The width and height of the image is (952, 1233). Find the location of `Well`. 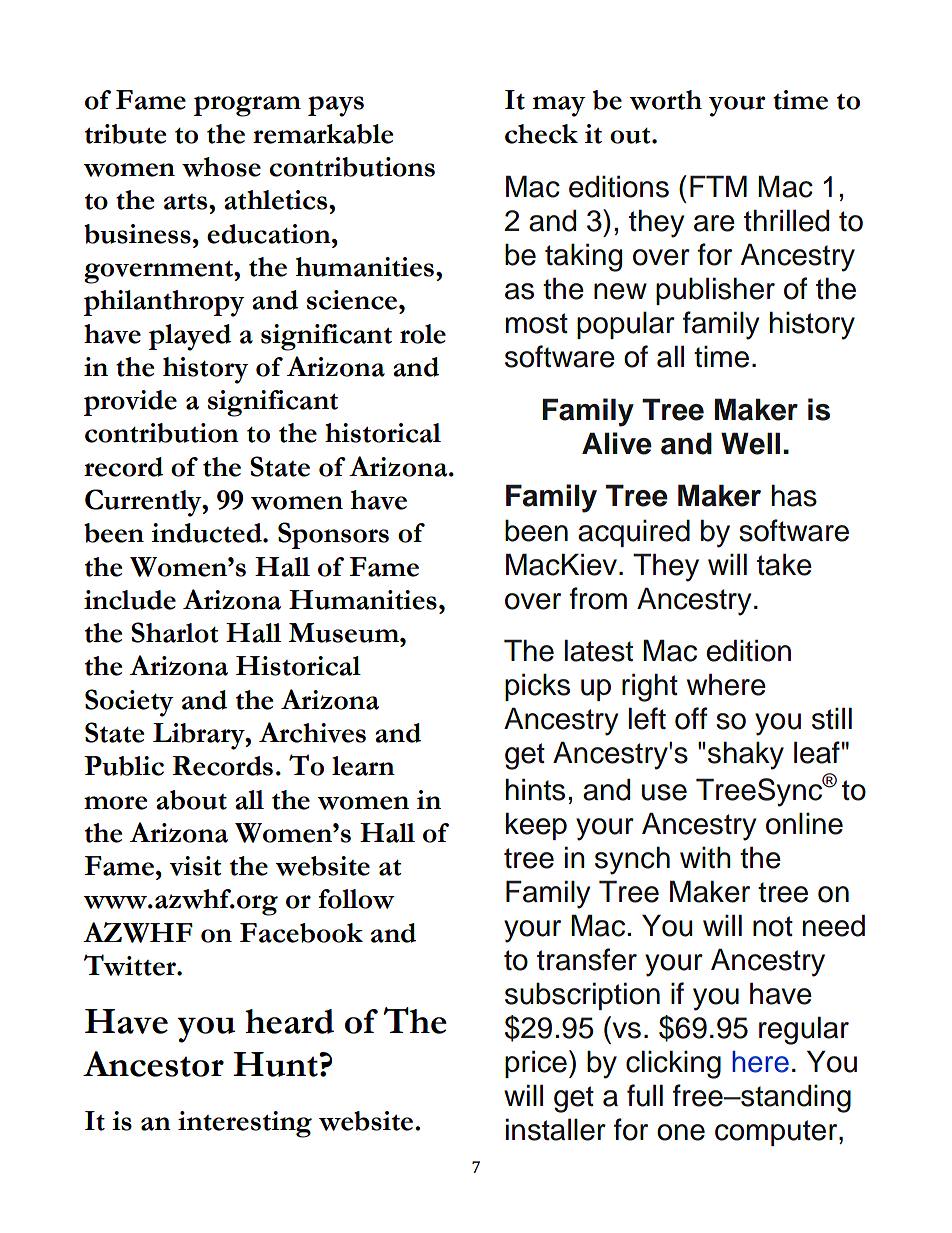

Well is located at coordinates (750, 443).
